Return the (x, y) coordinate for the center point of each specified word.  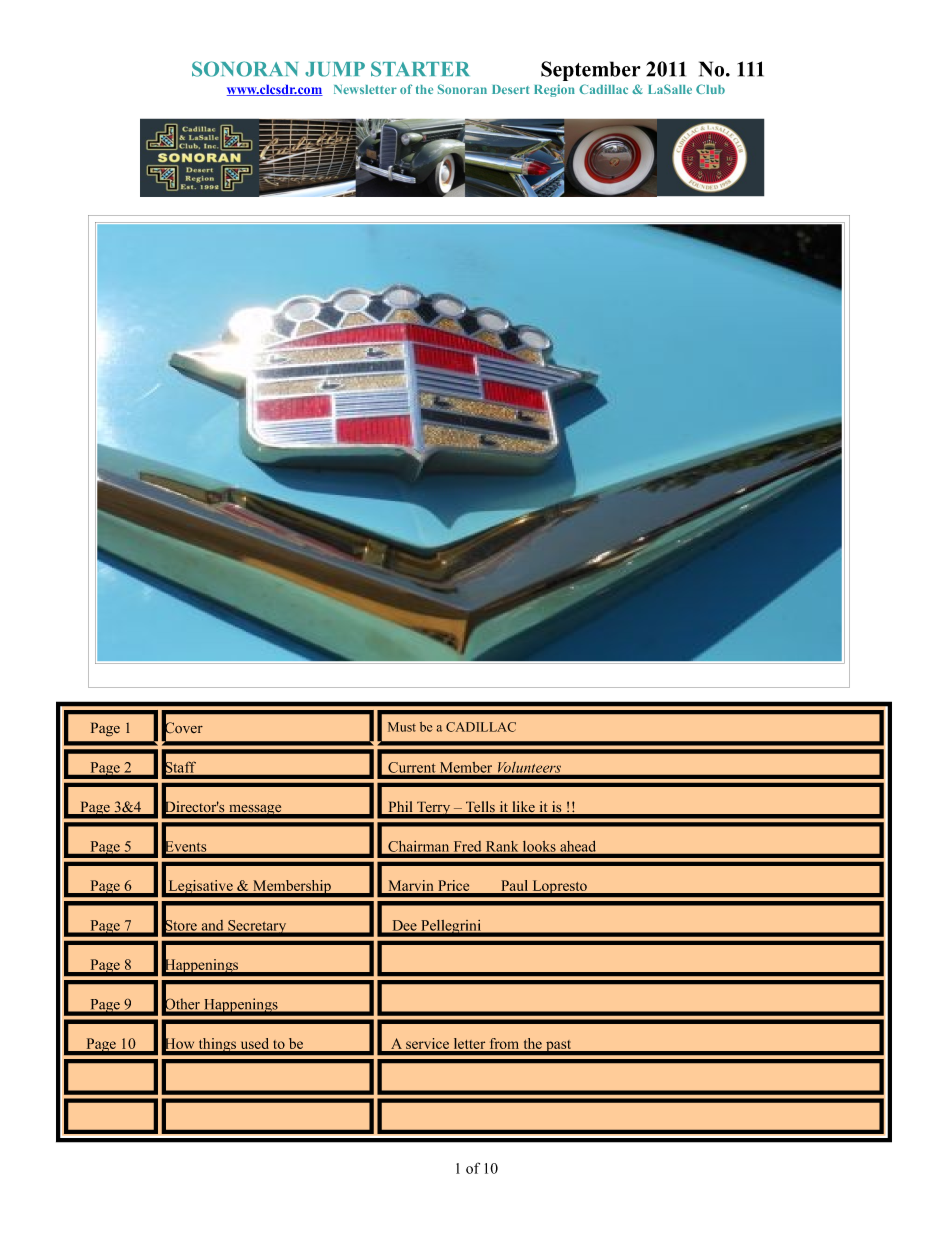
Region (554, 90)
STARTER (420, 69)
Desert (510, 89)
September (591, 71)
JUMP (335, 69)
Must (402, 727)
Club (710, 89)
